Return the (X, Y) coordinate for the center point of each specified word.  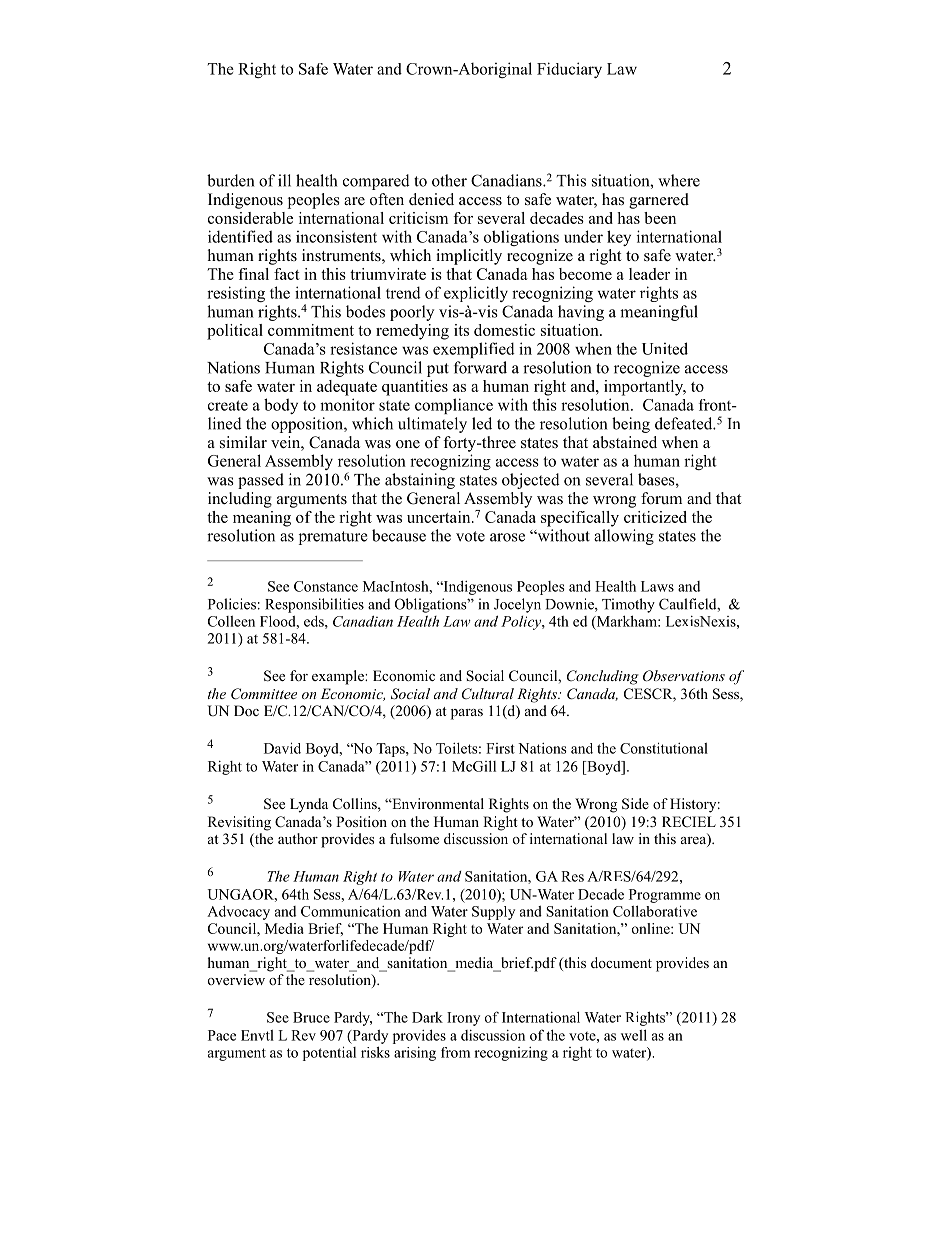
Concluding (603, 677)
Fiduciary (569, 70)
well (634, 1035)
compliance (454, 406)
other (449, 180)
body (281, 406)
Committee (264, 694)
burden (230, 180)
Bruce (311, 1017)
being (631, 425)
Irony (463, 1019)
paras (467, 714)
